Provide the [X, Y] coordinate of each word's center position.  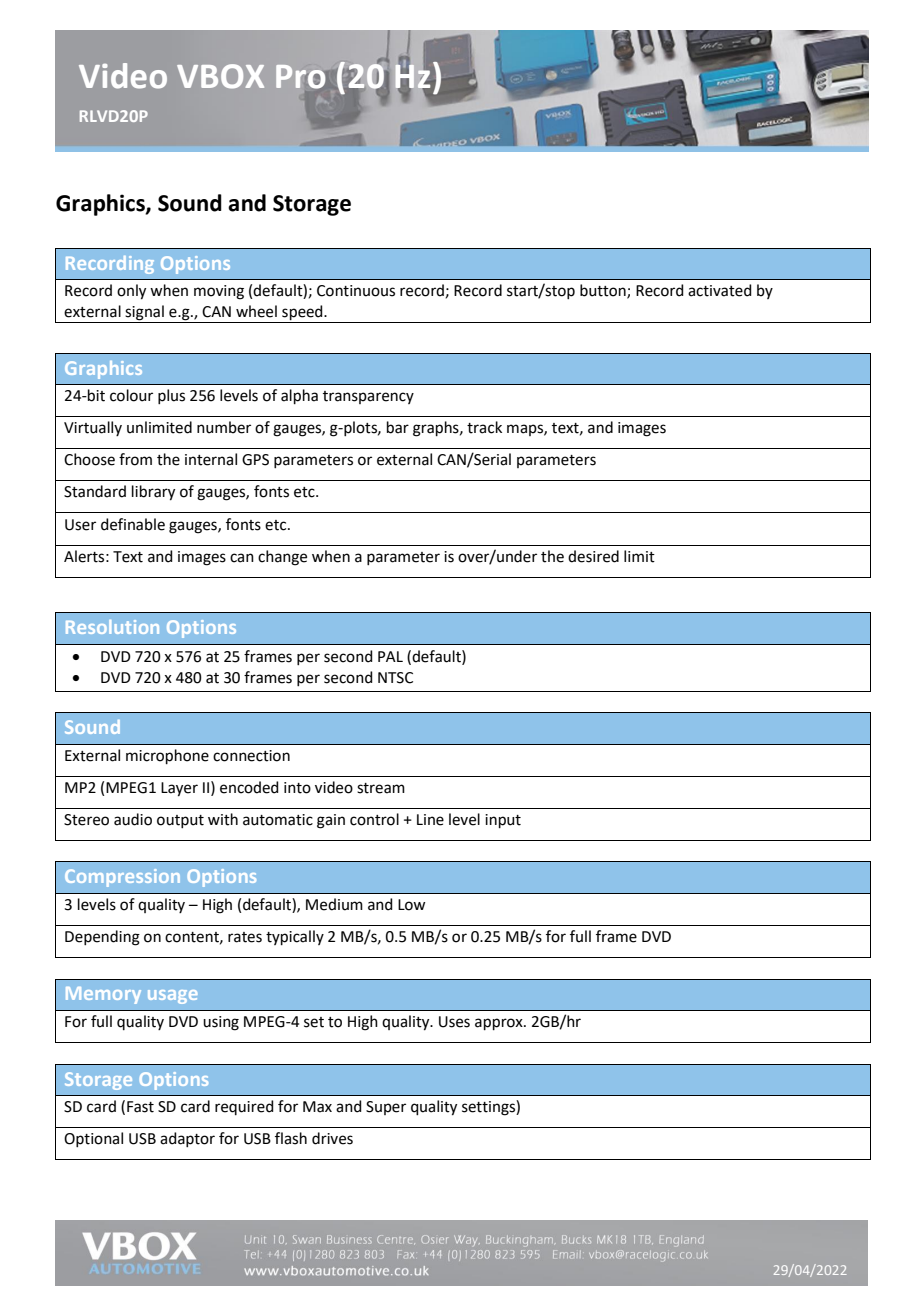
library [153, 493]
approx [500, 1024]
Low [411, 905]
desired [593, 556]
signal [145, 314]
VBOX [220, 76]
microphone [167, 756]
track [484, 427]
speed [302, 314]
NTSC [395, 678]
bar [398, 427]
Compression [122, 878]
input [503, 821]
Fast [140, 1107]
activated [720, 290]
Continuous [356, 291]
